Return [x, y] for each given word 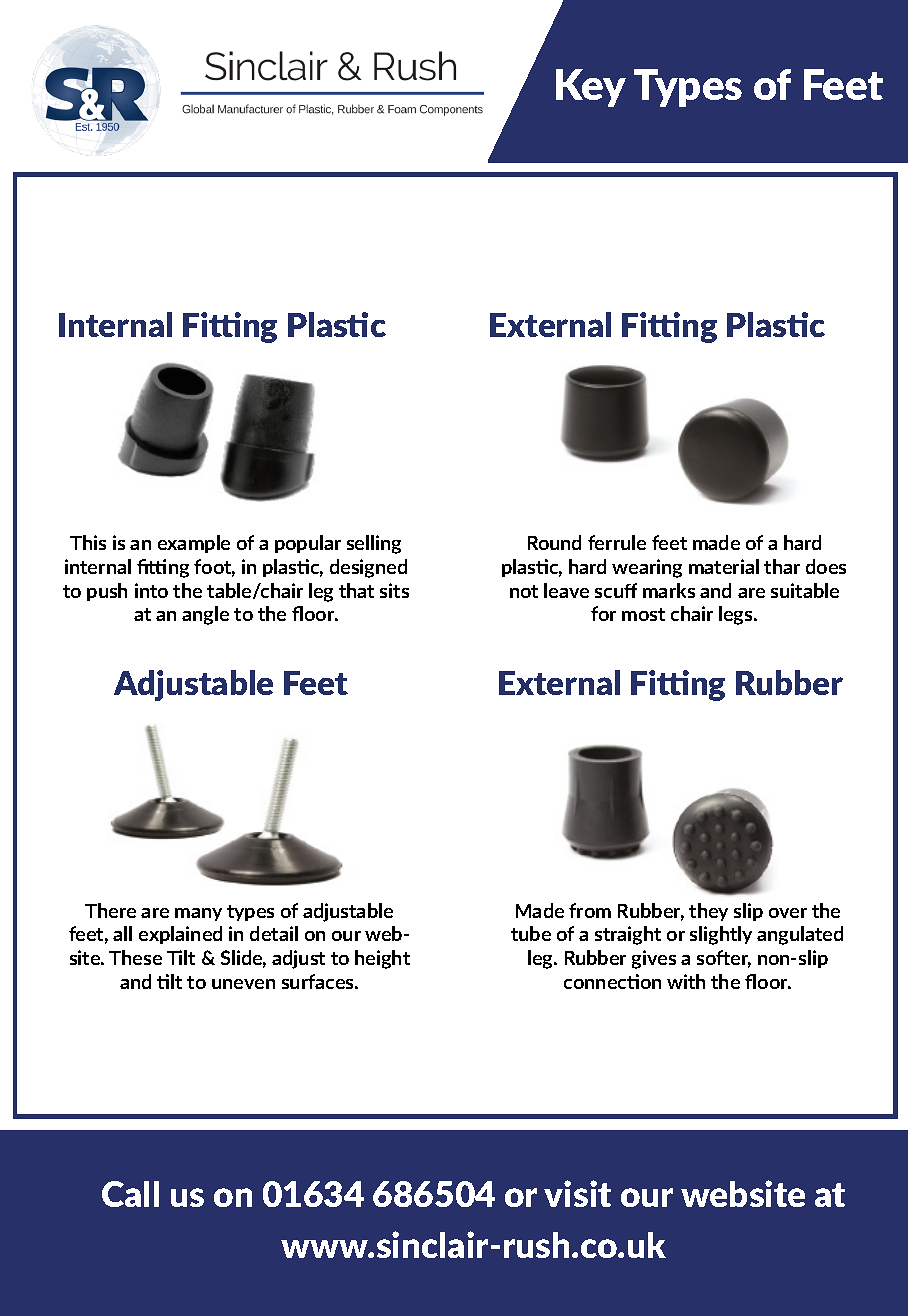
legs [737, 615]
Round [554, 542]
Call [130, 1194]
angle [205, 615]
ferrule [617, 542]
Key [591, 88]
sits [394, 590]
